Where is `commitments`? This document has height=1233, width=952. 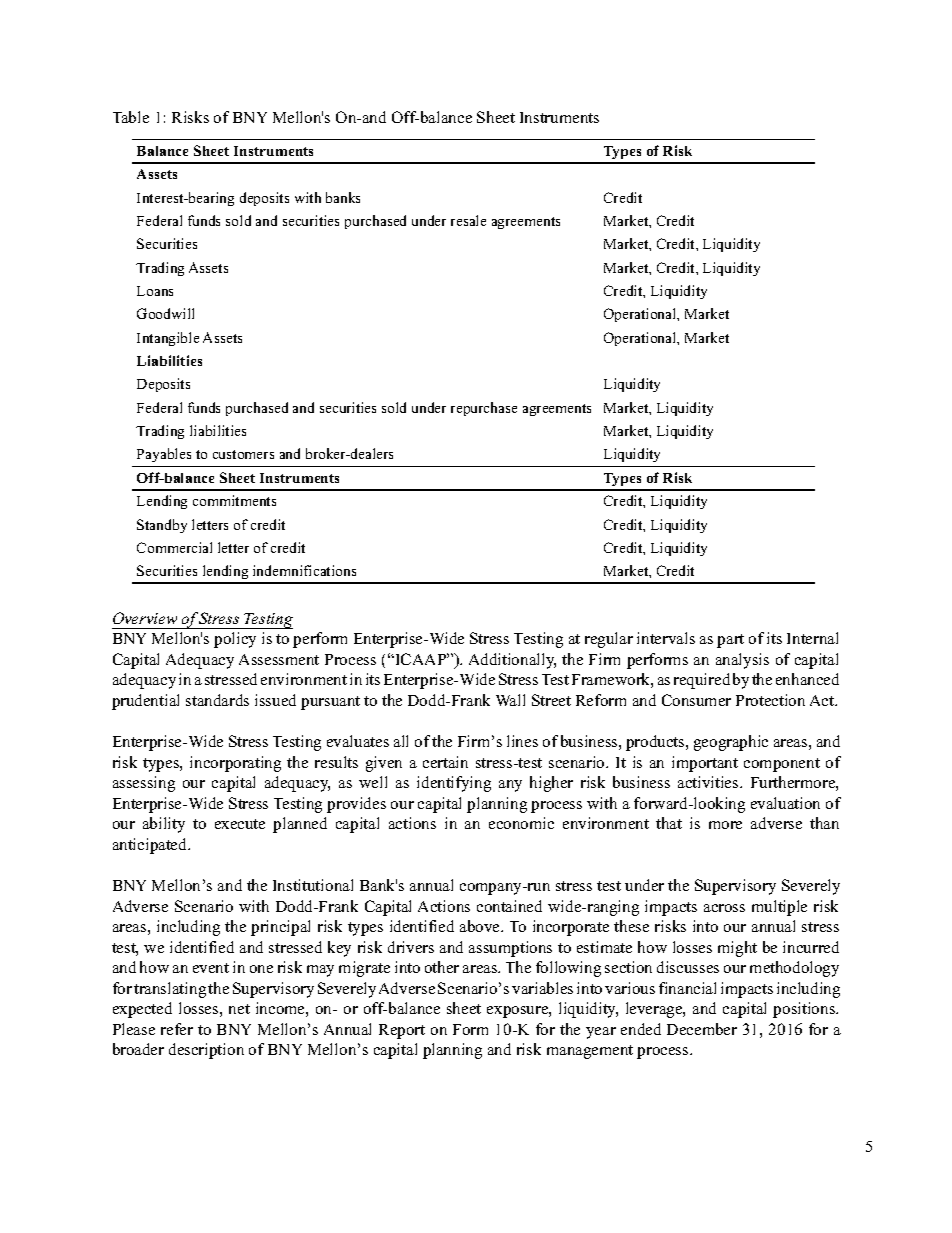
commitments is located at coordinates (234, 500).
